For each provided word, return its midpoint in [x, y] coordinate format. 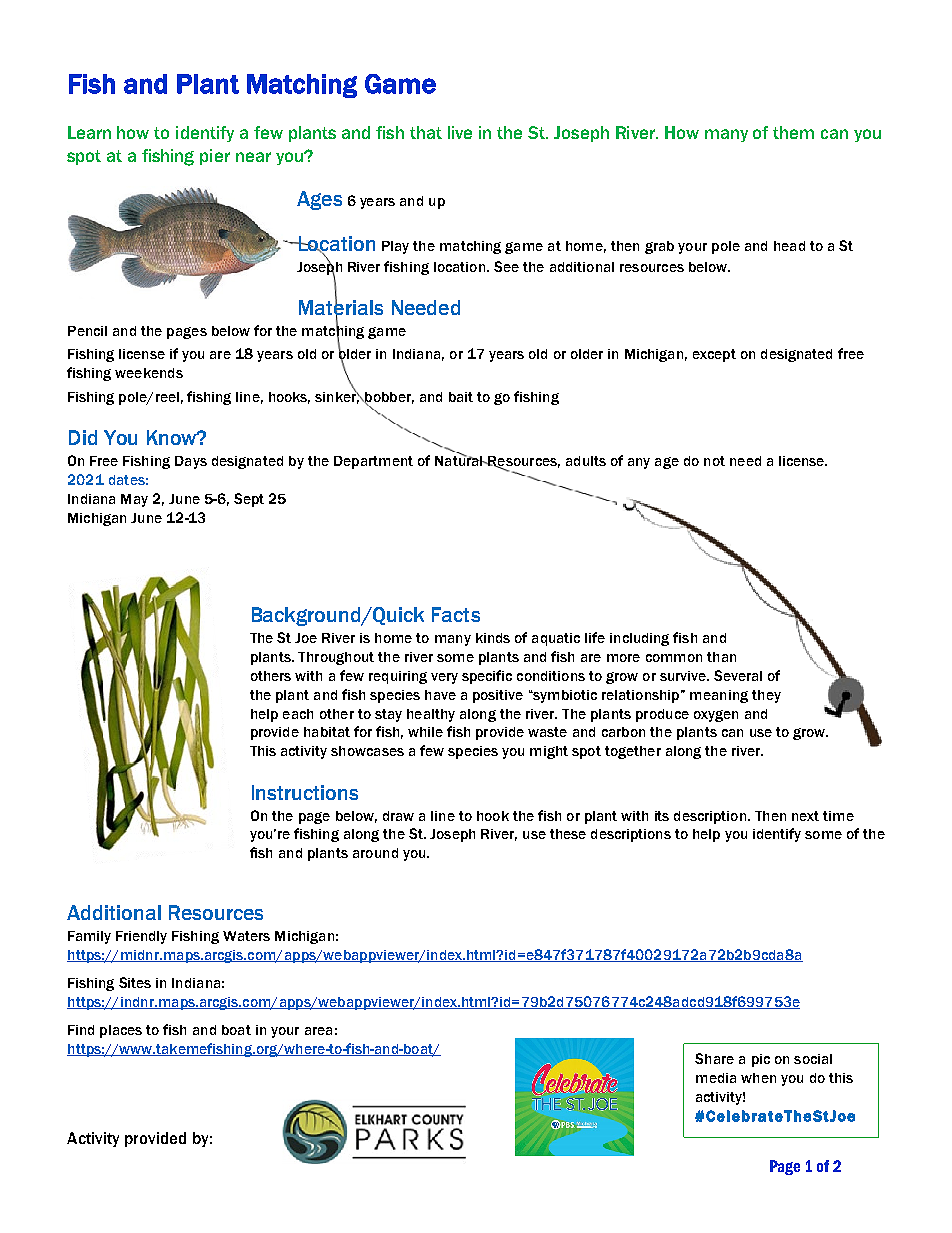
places [121, 1031]
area [318, 1031]
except [714, 355]
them [793, 132]
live [460, 132]
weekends [149, 373]
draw [398, 816]
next [805, 816]
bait [461, 397]
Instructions [305, 792]
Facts [456, 614]
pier [215, 157]
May [134, 500]
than [721, 657]
